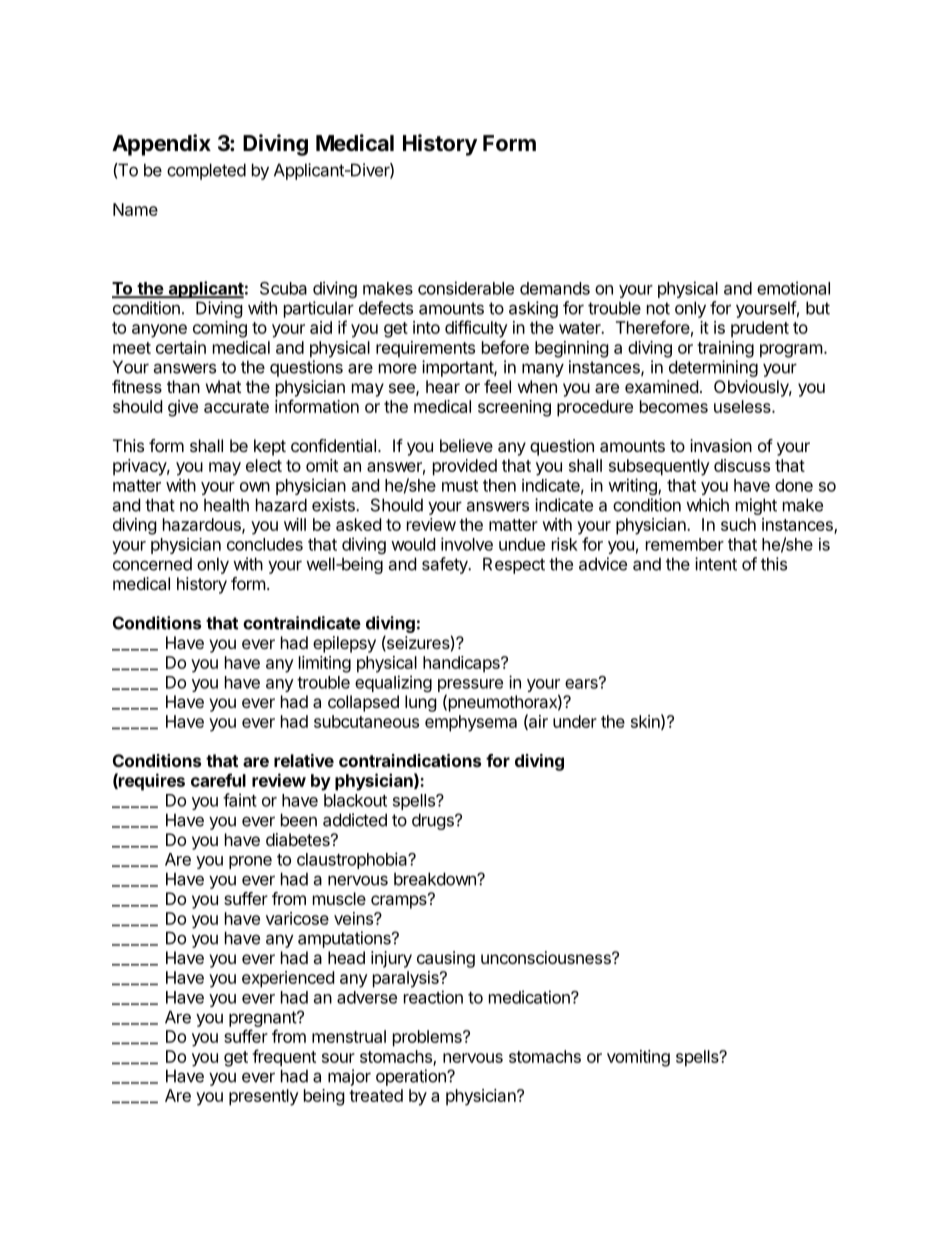 The width and height of the screenshot is (952, 1233). What do you see at coordinates (206, 171) in the screenshot?
I see `completed` at bounding box center [206, 171].
